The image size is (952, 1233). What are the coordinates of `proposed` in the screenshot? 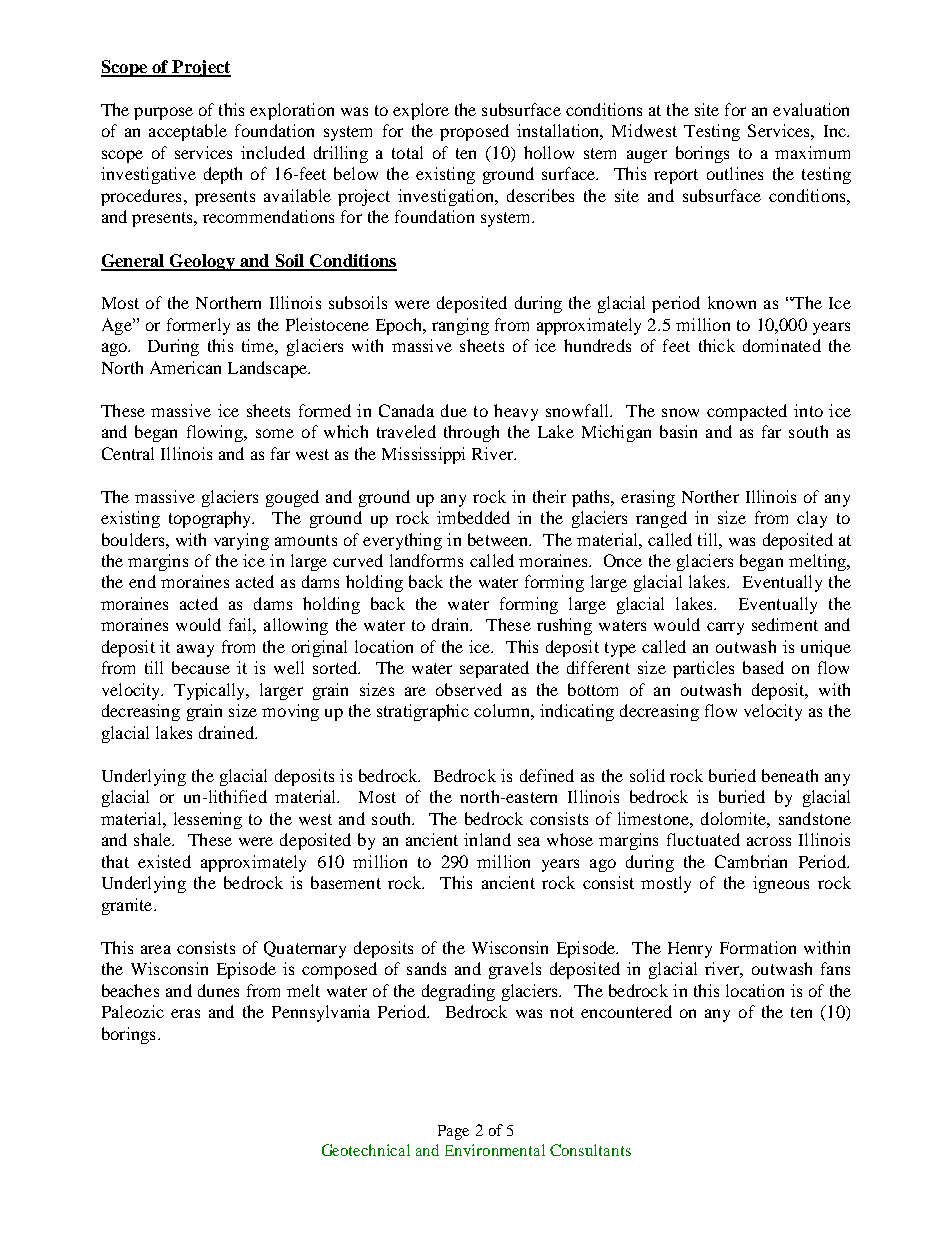 It's located at (474, 132).
